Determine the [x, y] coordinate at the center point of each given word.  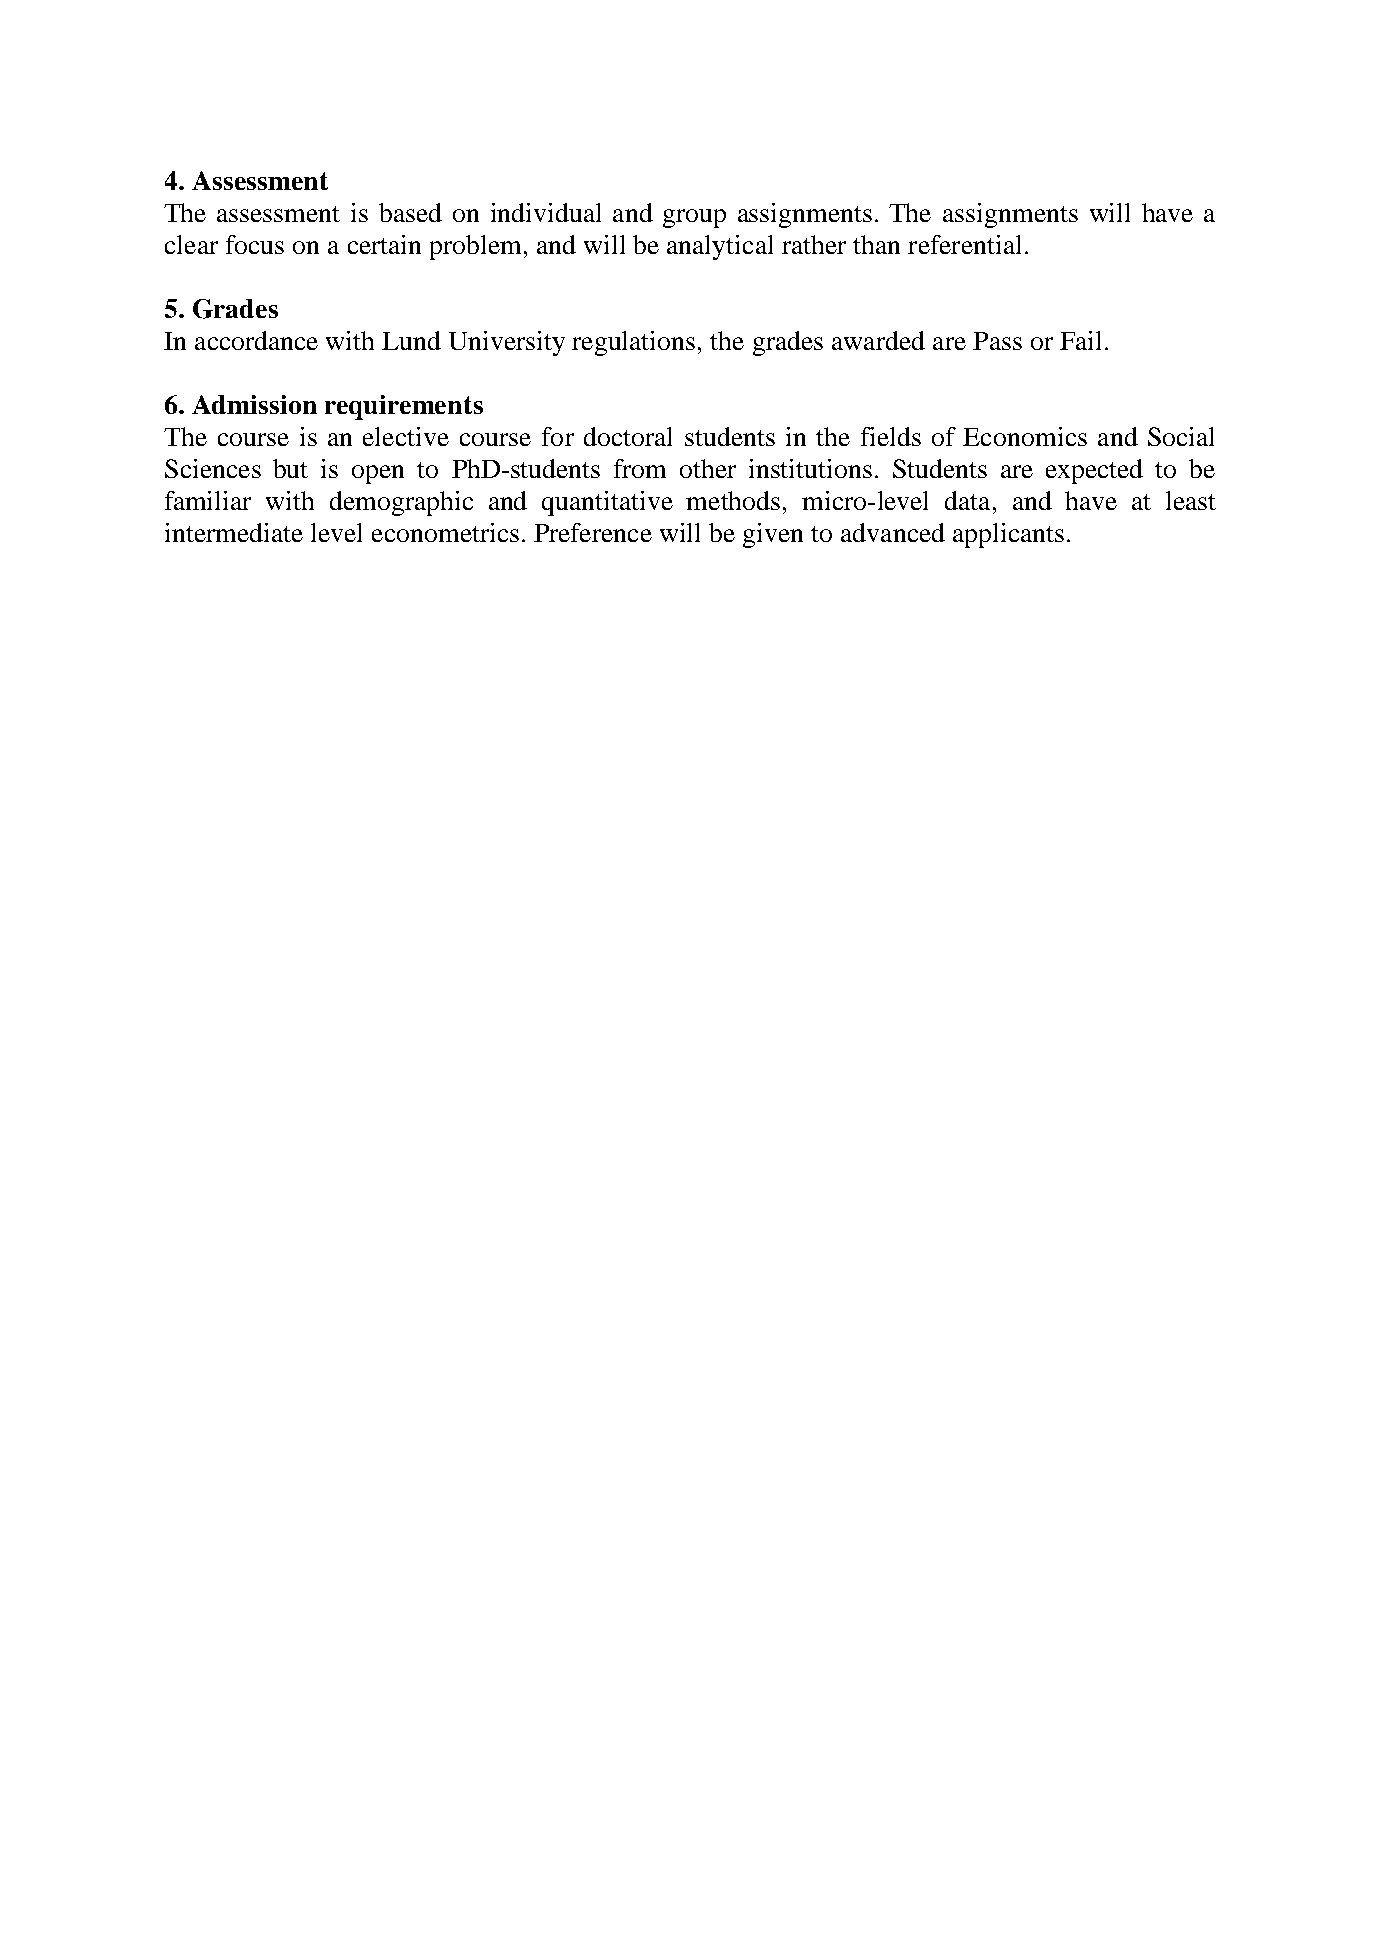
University [507, 343]
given [773, 535]
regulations [633, 343]
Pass [997, 341]
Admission [254, 404]
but [290, 468]
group [694, 218]
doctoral [628, 436]
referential [964, 244]
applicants [1008, 535]
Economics [1025, 436]
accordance [256, 340]
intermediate [234, 532]
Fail [1080, 340]
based [410, 212]
